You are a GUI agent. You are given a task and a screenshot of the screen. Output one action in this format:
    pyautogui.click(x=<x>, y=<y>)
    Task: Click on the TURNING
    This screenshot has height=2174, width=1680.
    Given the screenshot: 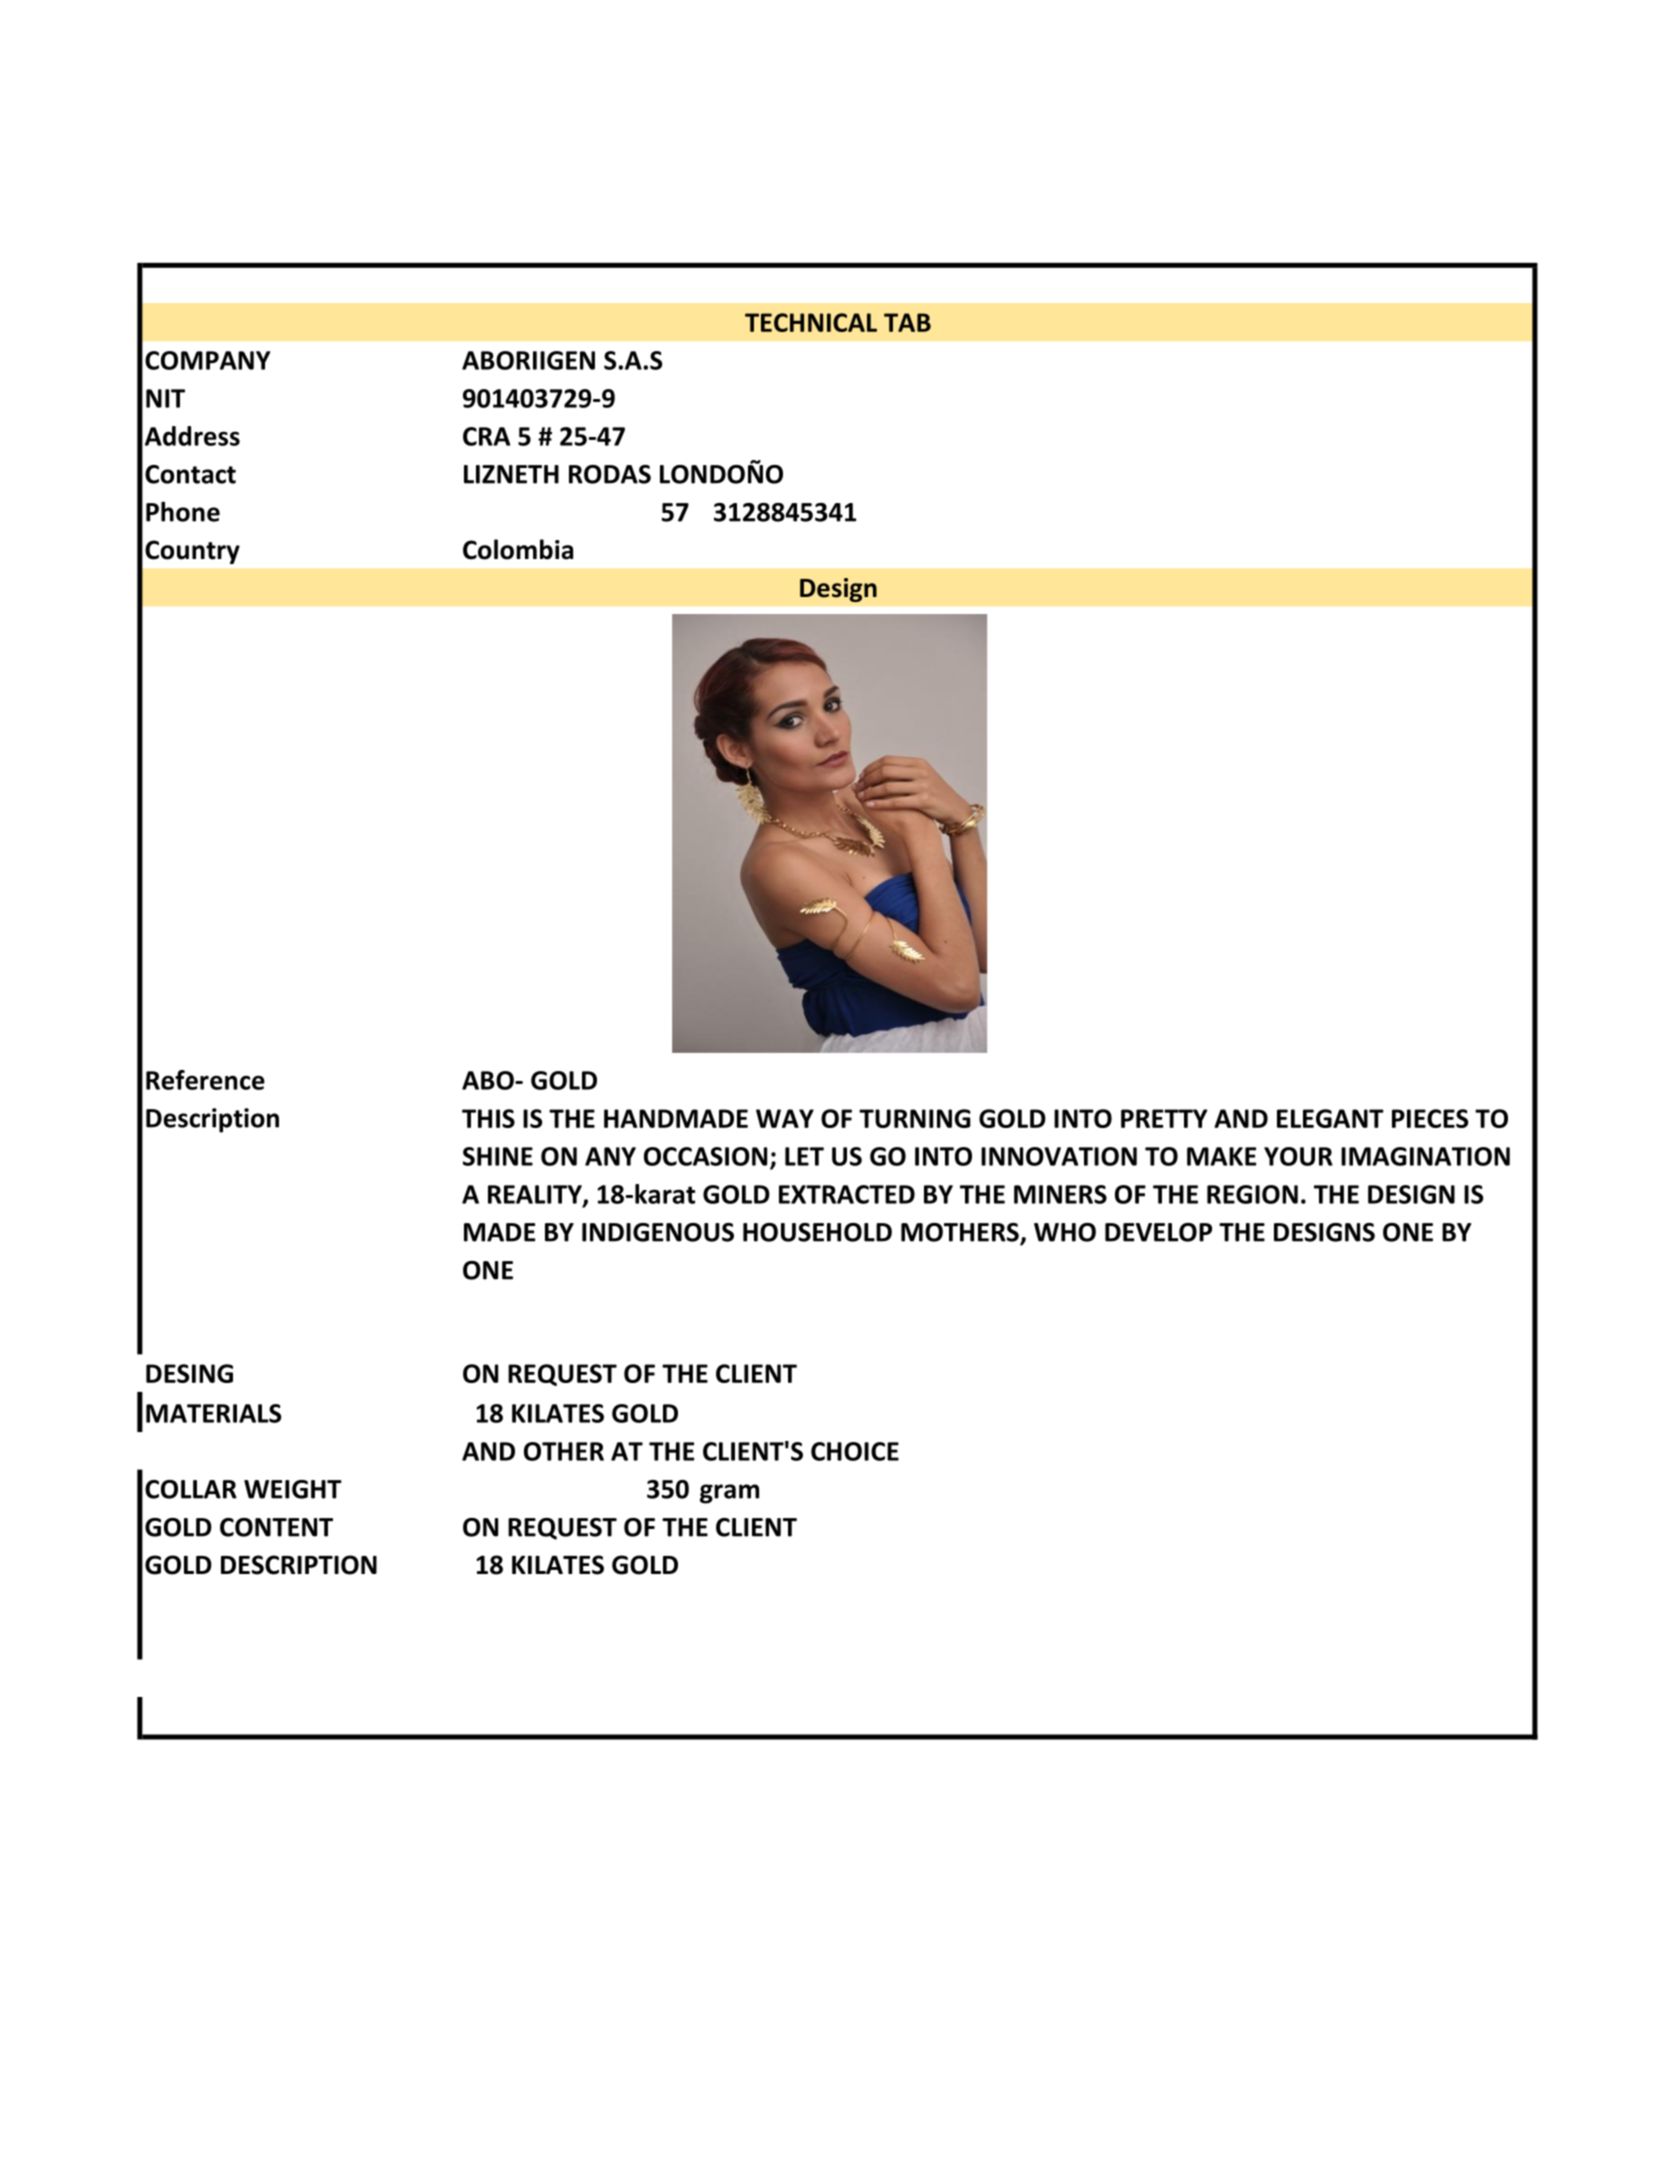 What is the action you would take?
    pyautogui.click(x=915, y=1118)
